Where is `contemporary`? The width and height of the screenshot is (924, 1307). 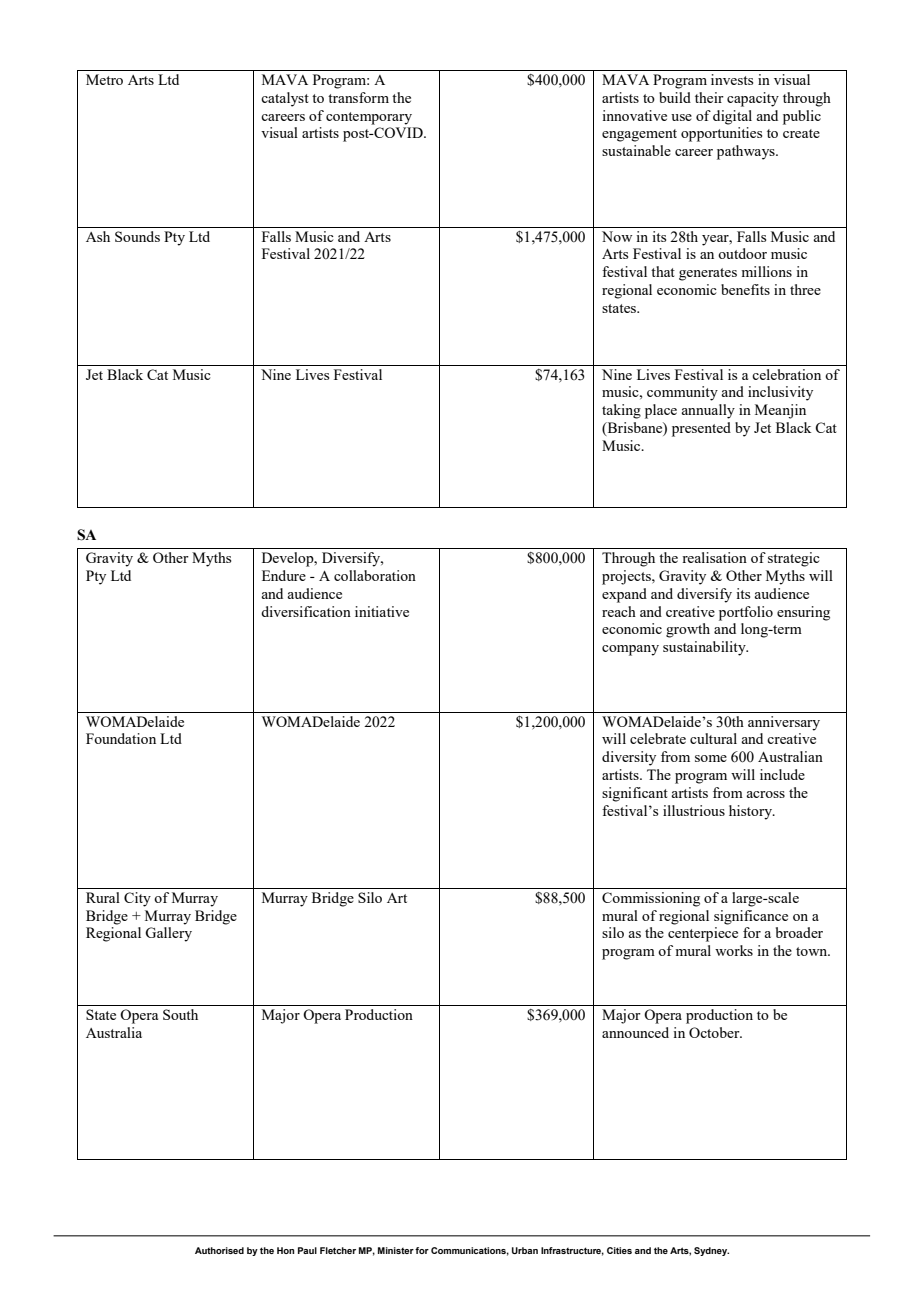
contemporary is located at coordinates (369, 118).
